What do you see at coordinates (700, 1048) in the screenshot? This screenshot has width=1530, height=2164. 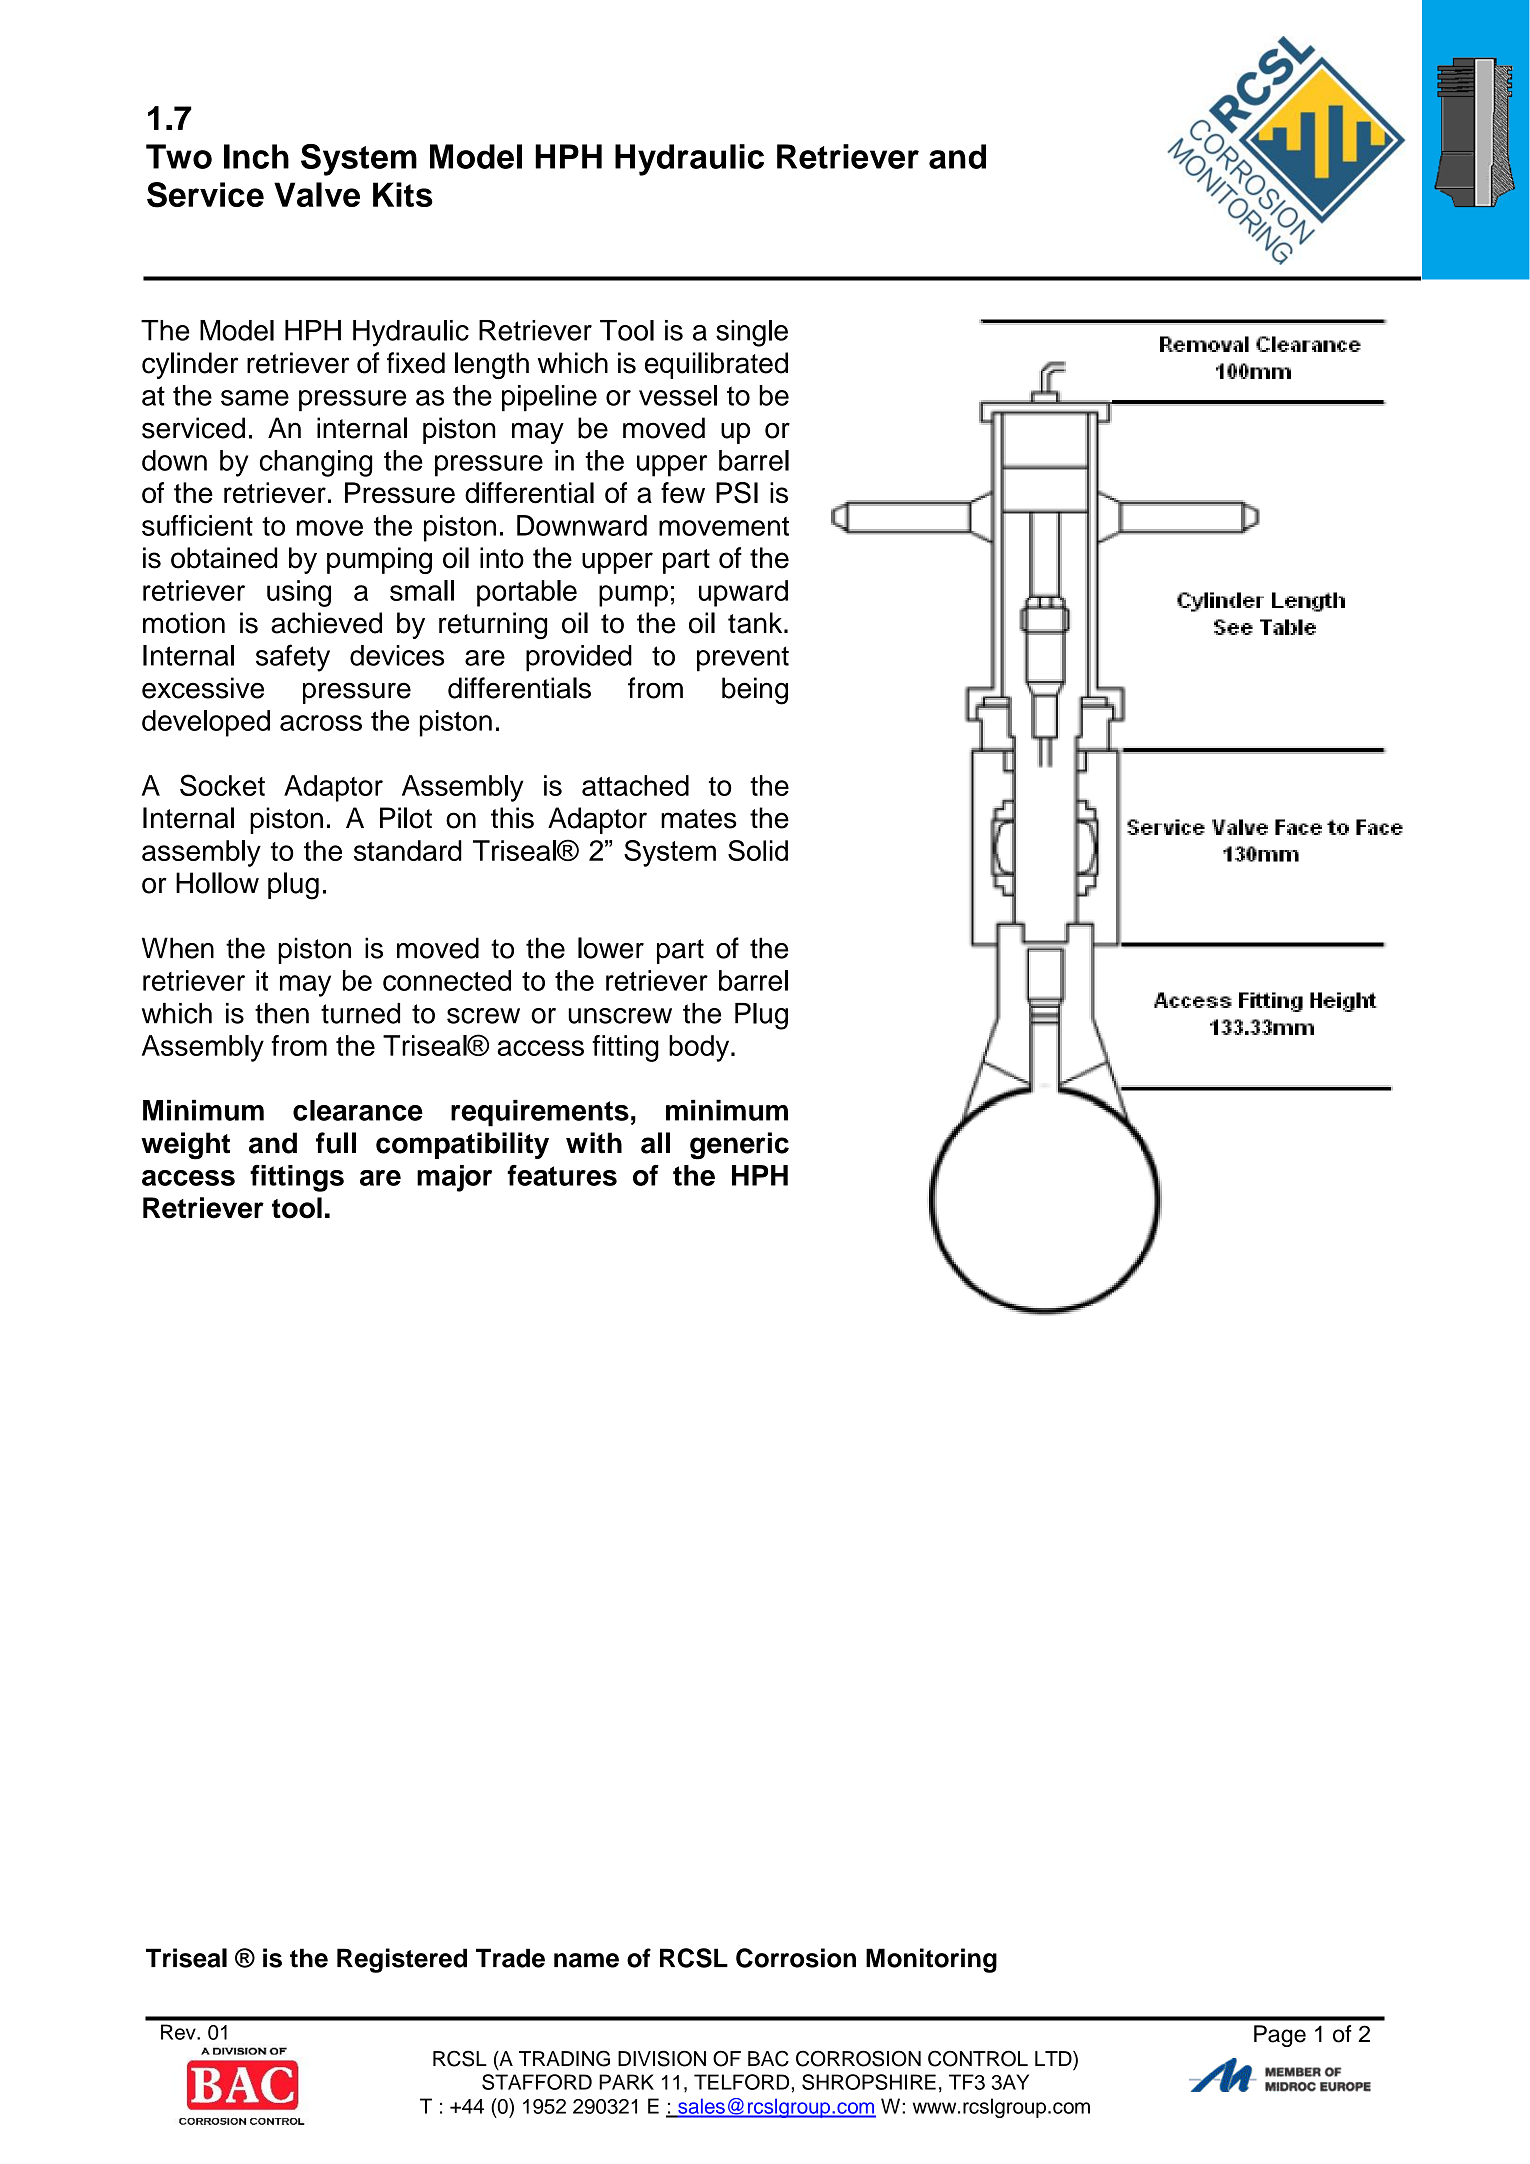 I see `body` at bounding box center [700, 1048].
